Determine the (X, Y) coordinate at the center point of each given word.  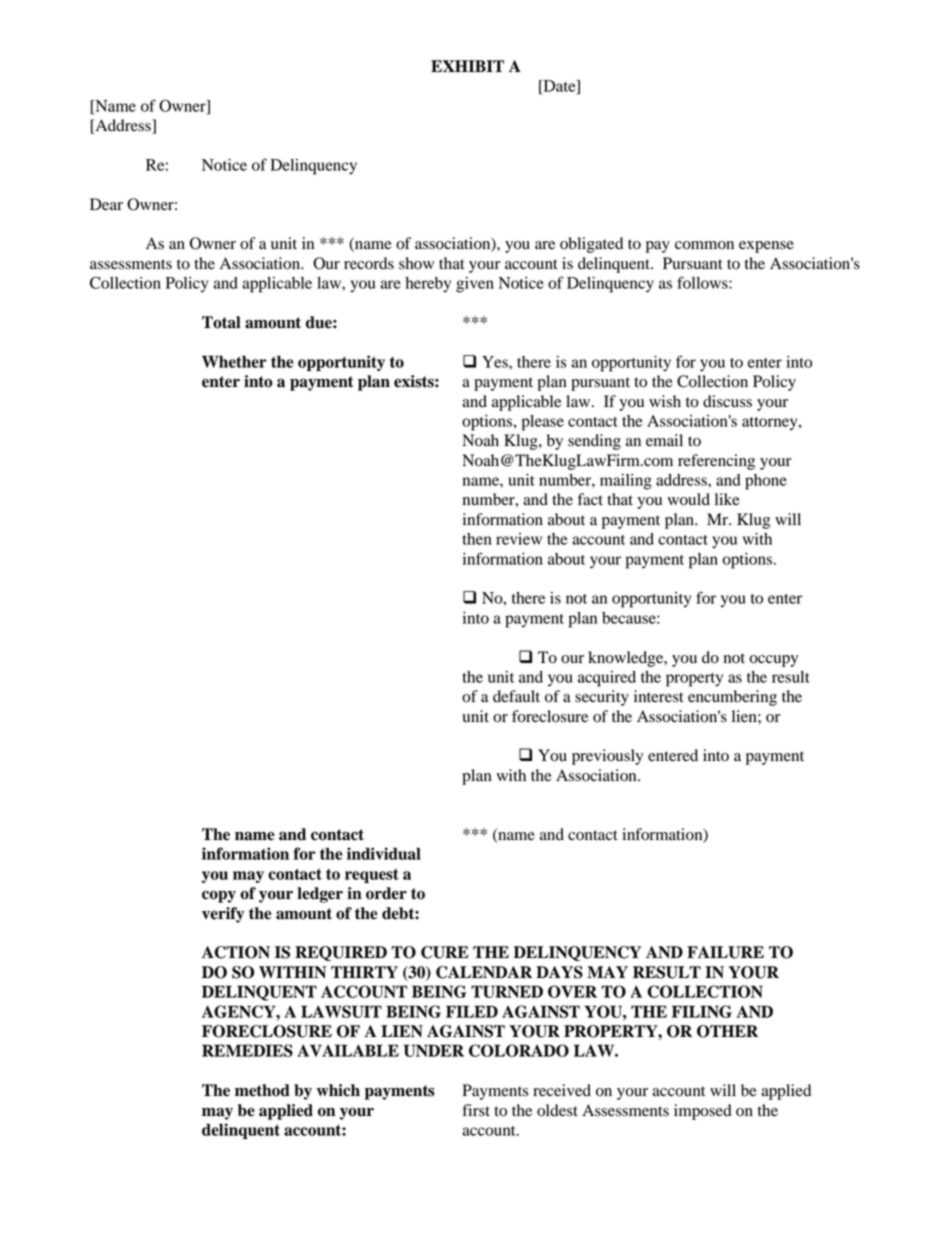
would (688, 499)
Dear (106, 204)
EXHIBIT (467, 66)
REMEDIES (247, 1050)
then (477, 539)
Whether (234, 361)
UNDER (433, 1050)
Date (559, 87)
